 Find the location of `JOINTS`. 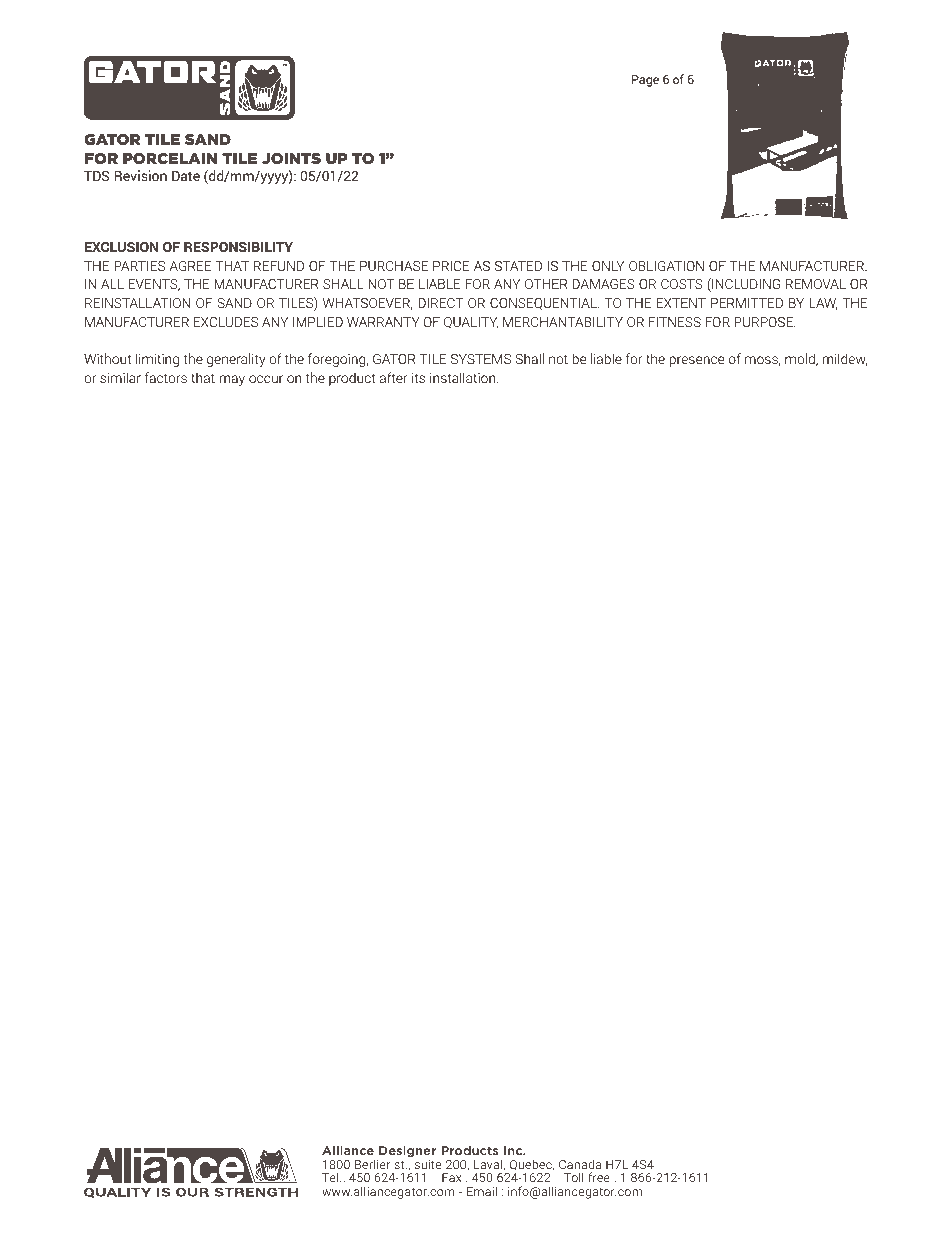

JOINTS is located at coordinates (291, 158).
